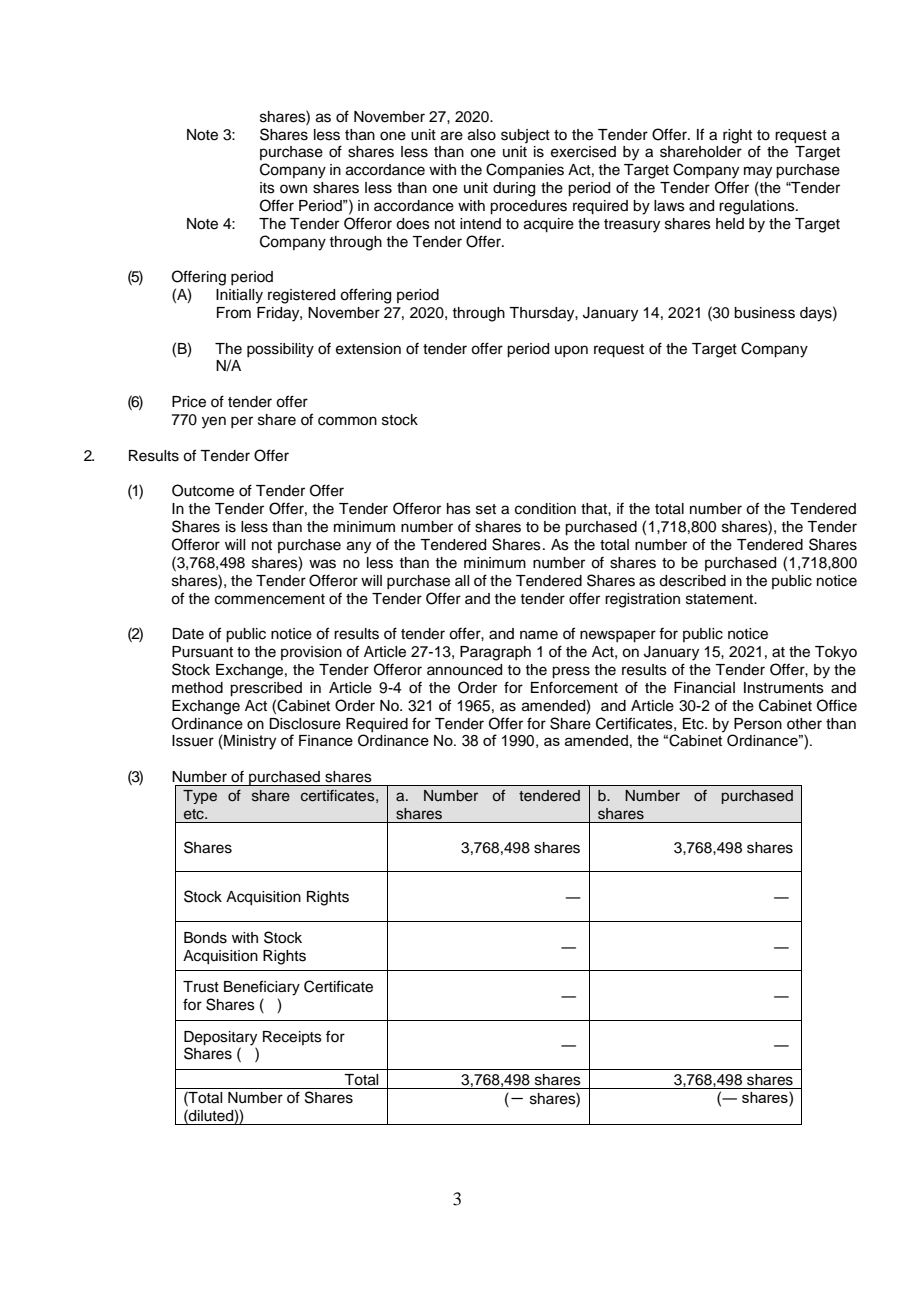 The height and width of the screenshot is (1307, 924). What do you see at coordinates (571, 351) in the screenshot?
I see `upon` at bounding box center [571, 351].
